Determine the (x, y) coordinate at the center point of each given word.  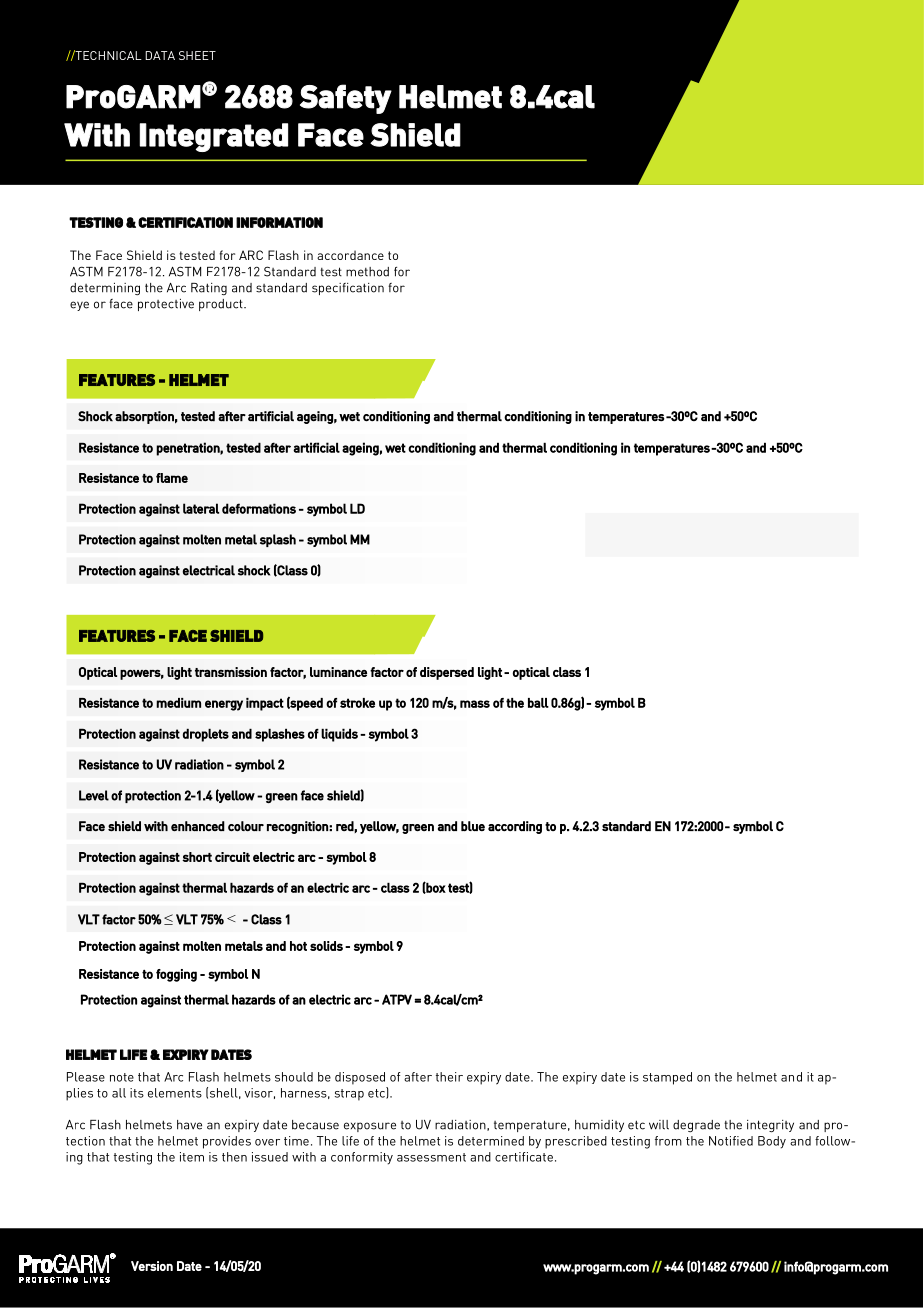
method (367, 272)
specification (348, 289)
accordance (350, 255)
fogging (176, 975)
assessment (431, 1157)
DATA (160, 55)
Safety (346, 99)
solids (326, 946)
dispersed (447, 673)
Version (152, 1266)
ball (538, 703)
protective (166, 305)
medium (178, 703)
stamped (667, 1078)
